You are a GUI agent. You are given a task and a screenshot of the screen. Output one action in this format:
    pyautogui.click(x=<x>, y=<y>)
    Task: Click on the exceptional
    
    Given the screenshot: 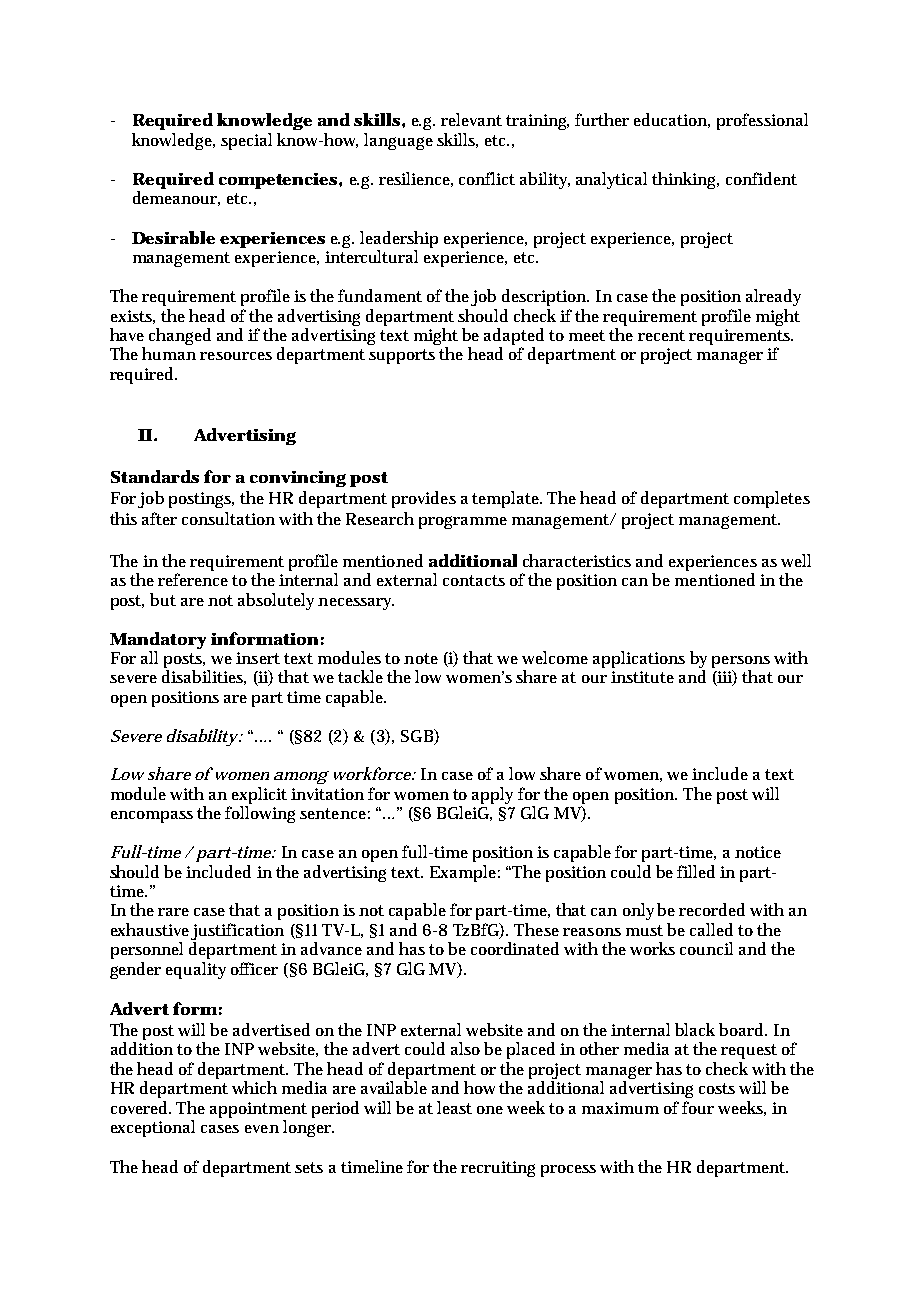 What is the action you would take?
    pyautogui.click(x=153, y=1128)
